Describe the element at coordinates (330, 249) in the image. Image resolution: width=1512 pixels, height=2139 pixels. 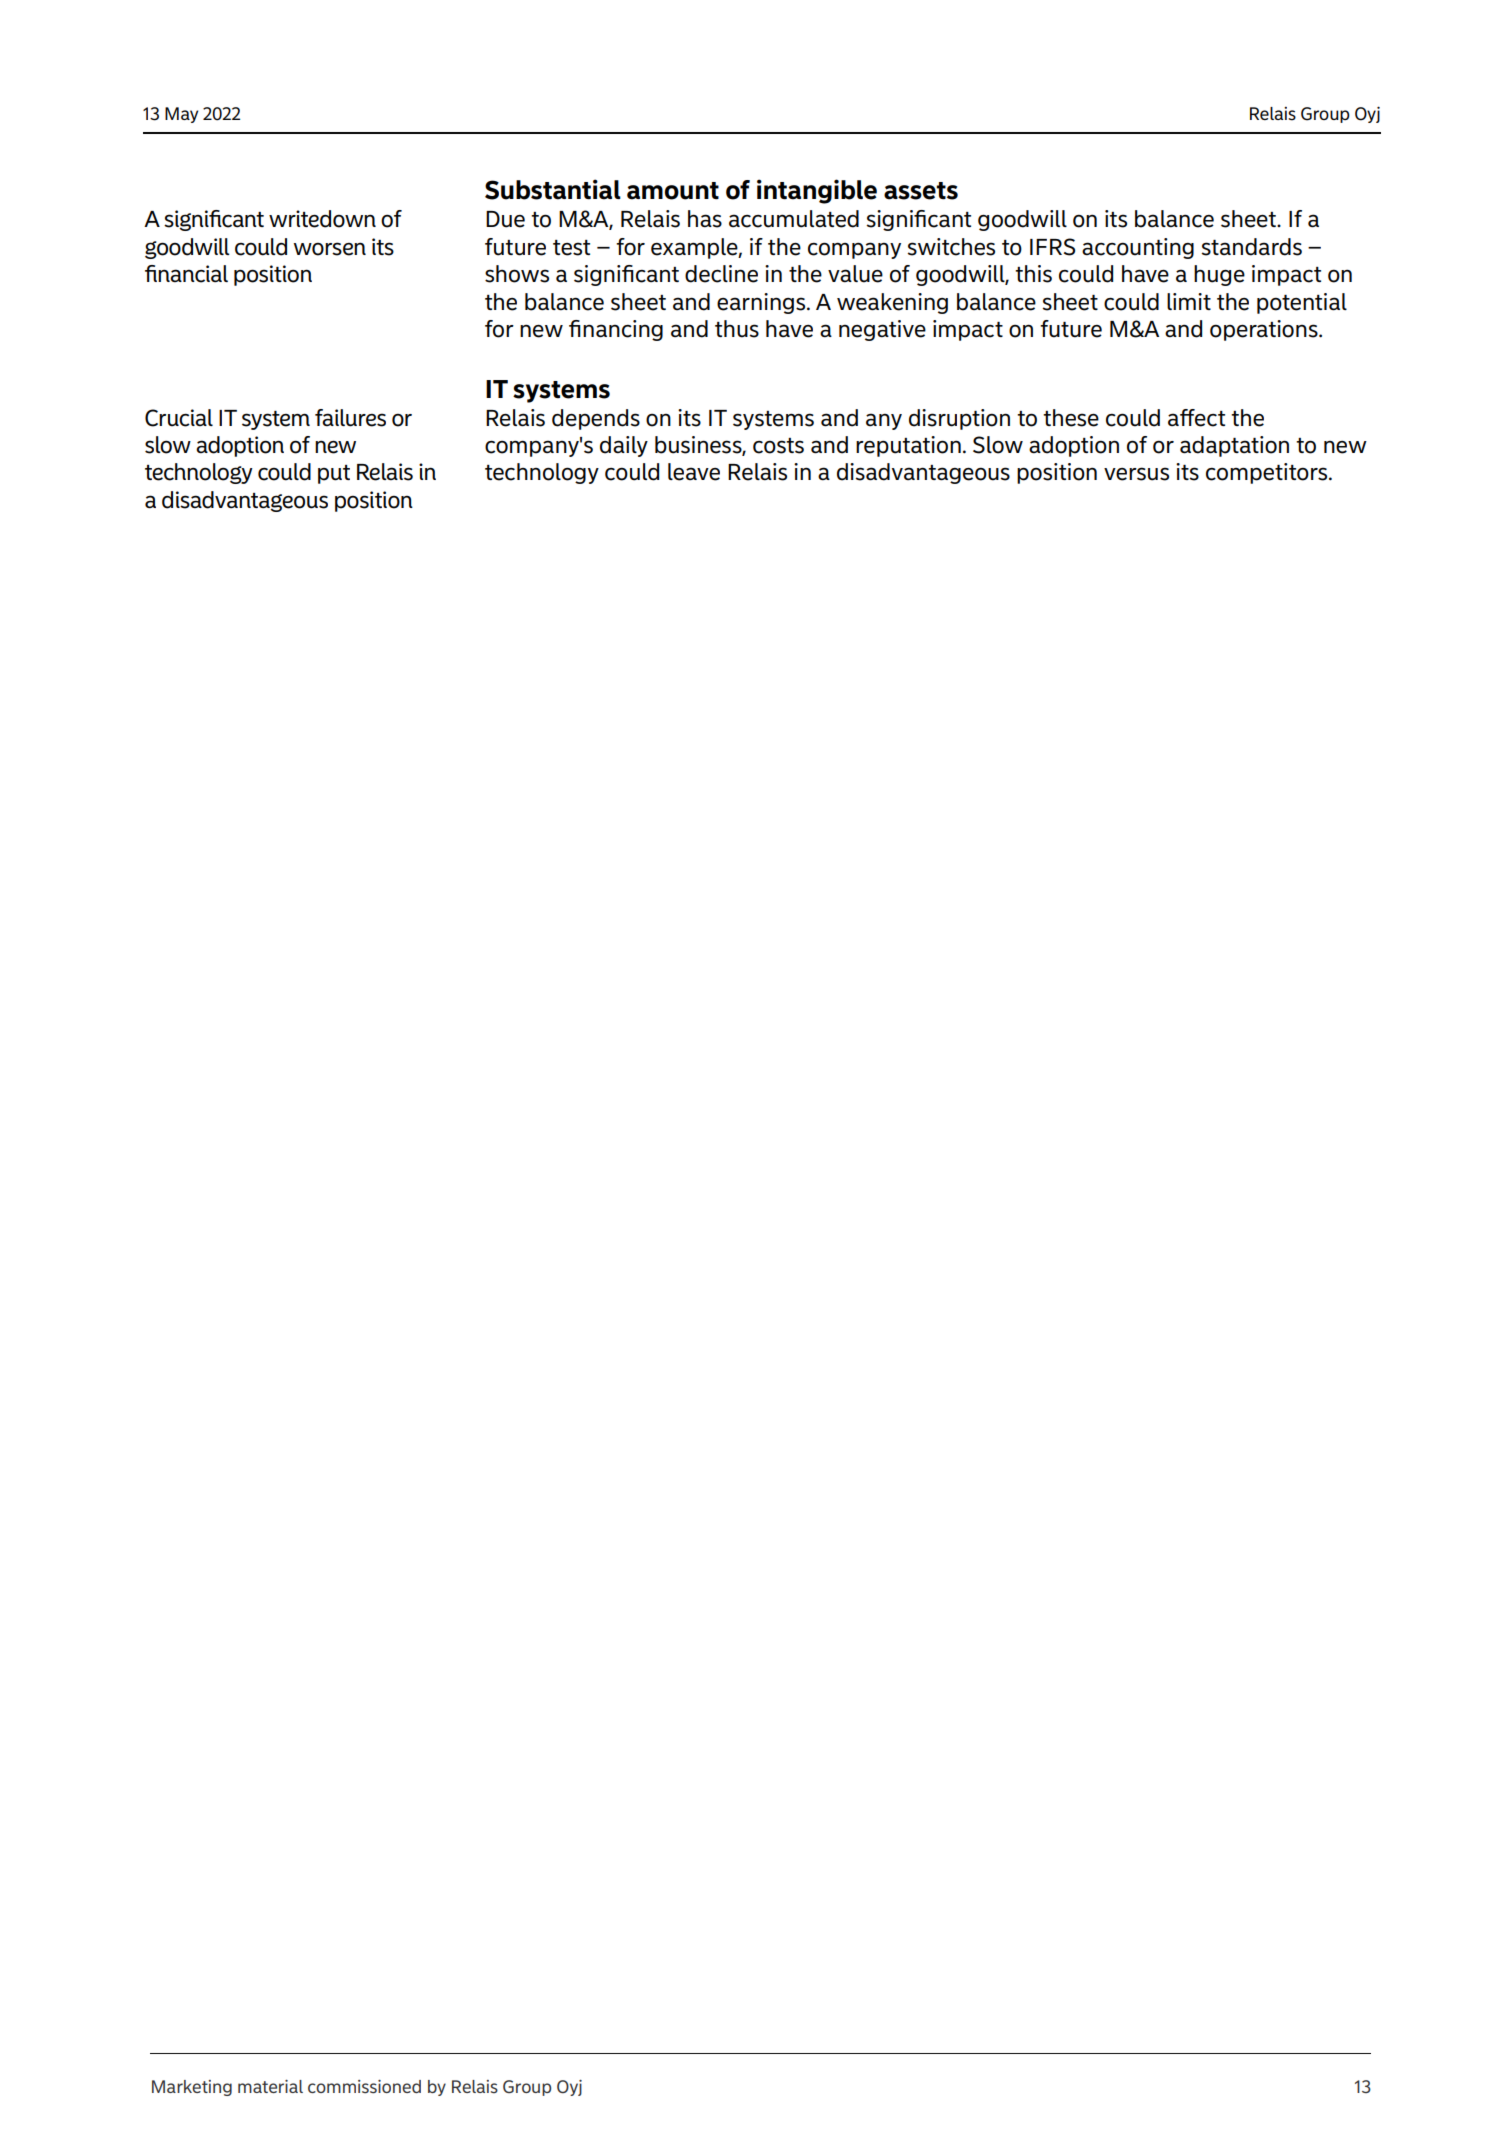
I see `worsen` at that location.
